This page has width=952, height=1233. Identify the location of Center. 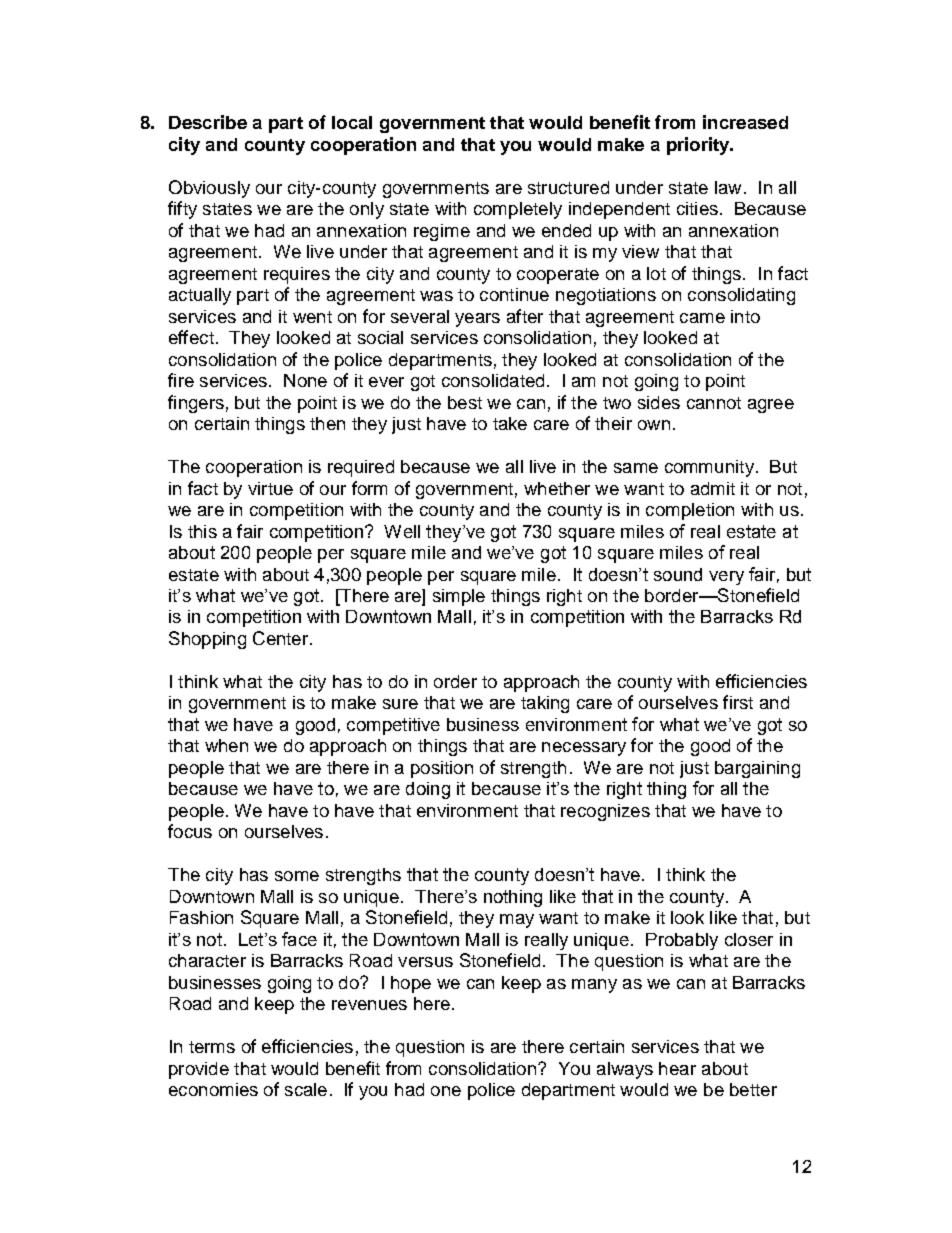
(282, 638).
